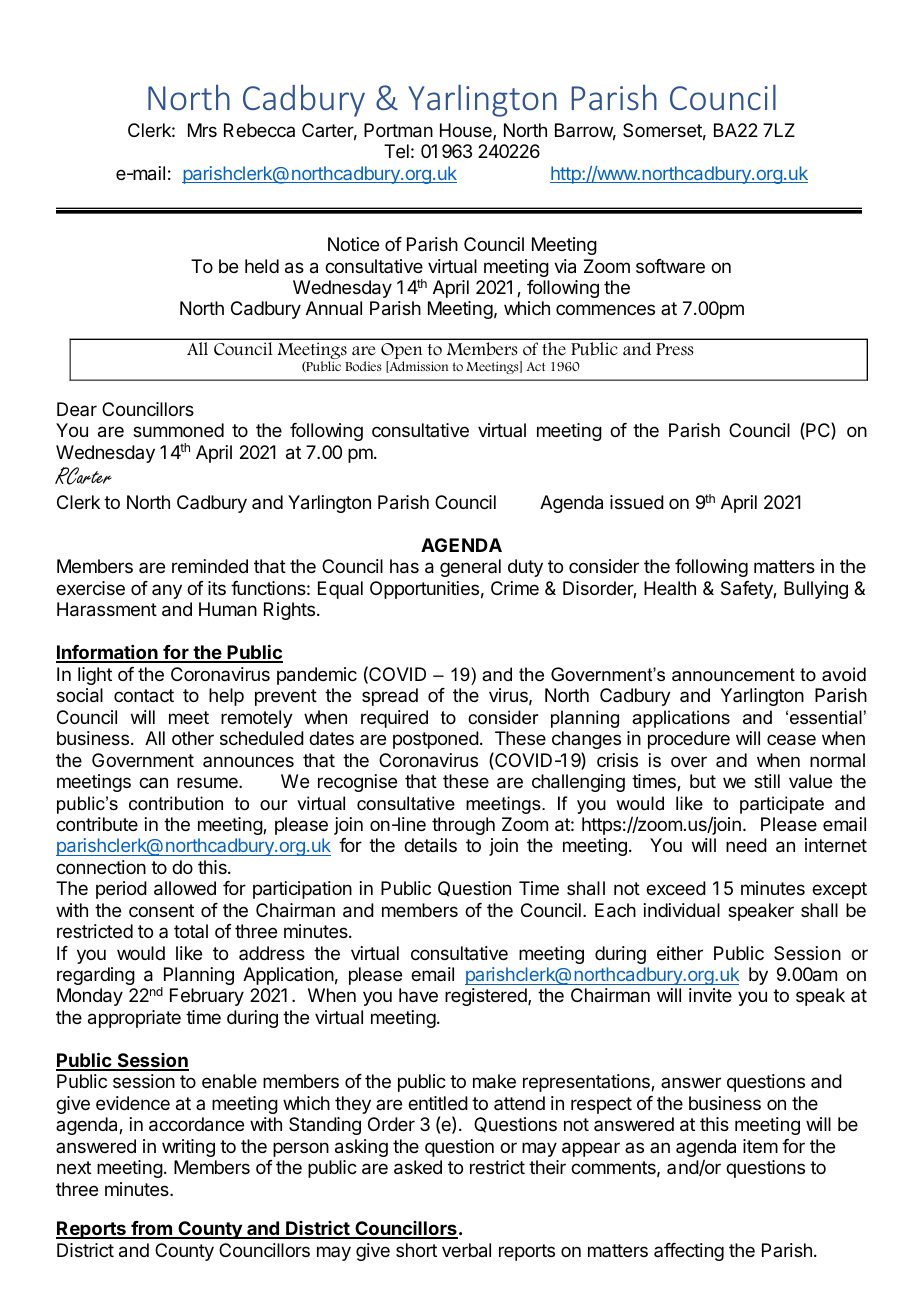 Image resolution: width=924 pixels, height=1308 pixels. Describe the element at coordinates (670, 266) in the document. I see `software` at that location.
